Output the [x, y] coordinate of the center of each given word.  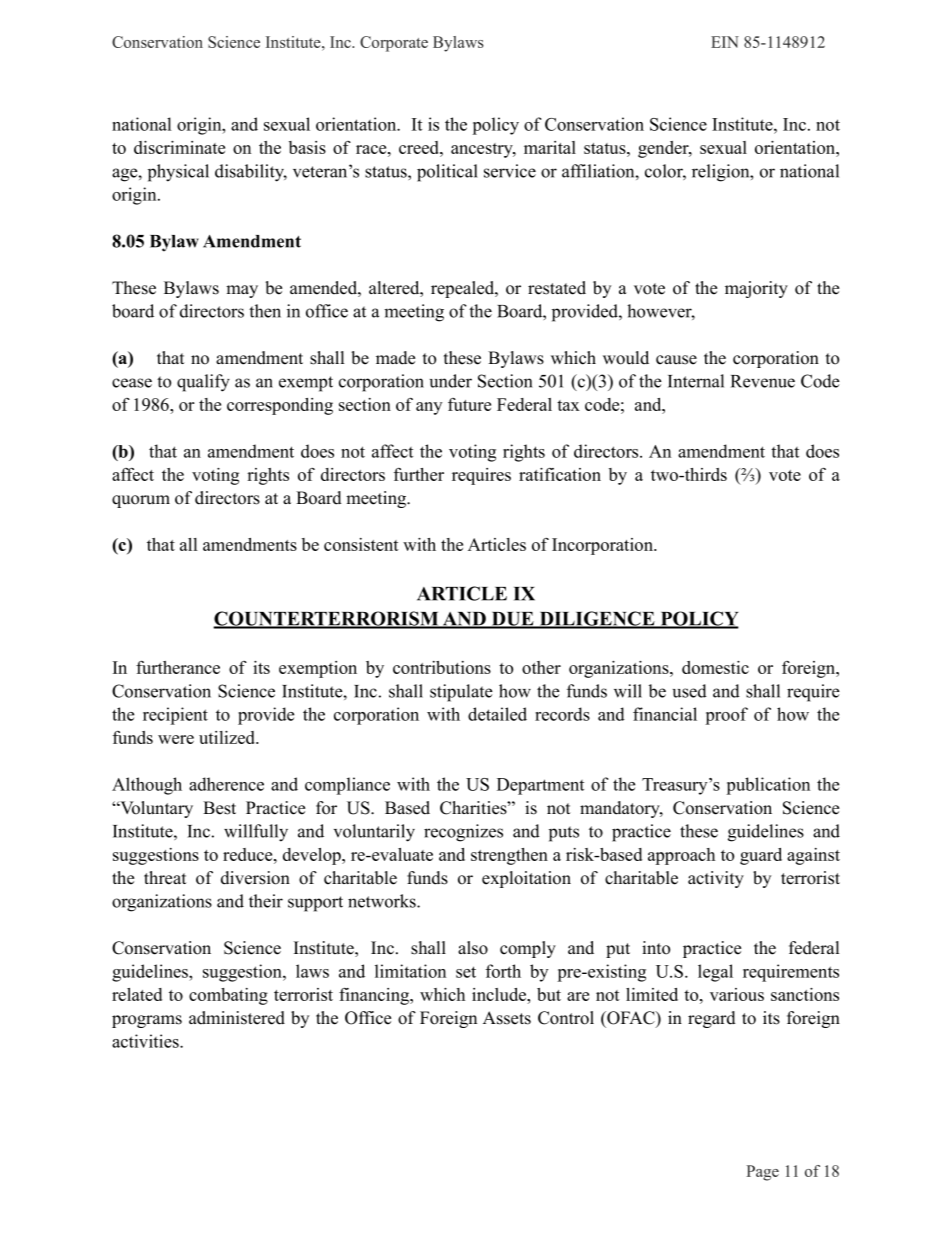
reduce [249, 854]
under [451, 381]
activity [716, 879]
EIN [725, 42]
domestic [715, 667]
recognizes [463, 833]
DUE [513, 620]
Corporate [394, 44]
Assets [507, 1018]
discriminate [179, 147]
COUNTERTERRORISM [327, 619]
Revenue [763, 381]
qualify [203, 383]
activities [146, 1041]
